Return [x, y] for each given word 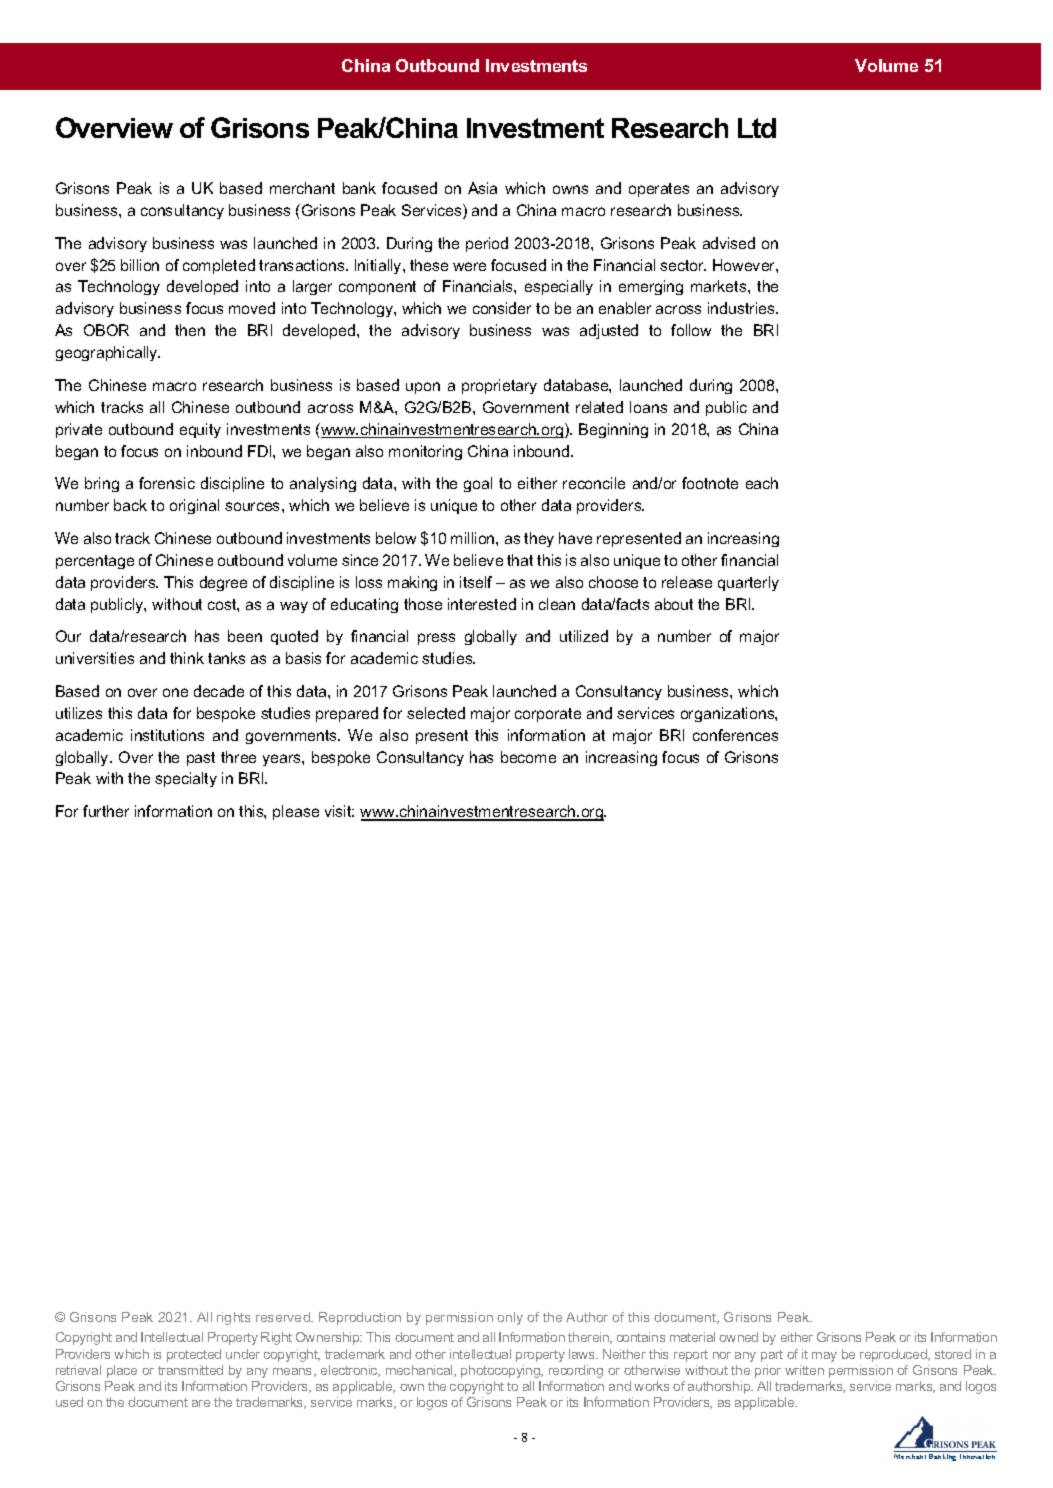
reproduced [894, 1355]
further [106, 811]
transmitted [190, 1370]
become [528, 757]
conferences [735, 735]
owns [570, 189]
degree [223, 583]
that [520, 560]
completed [219, 266]
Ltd [757, 128]
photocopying [502, 1371]
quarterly [748, 583]
